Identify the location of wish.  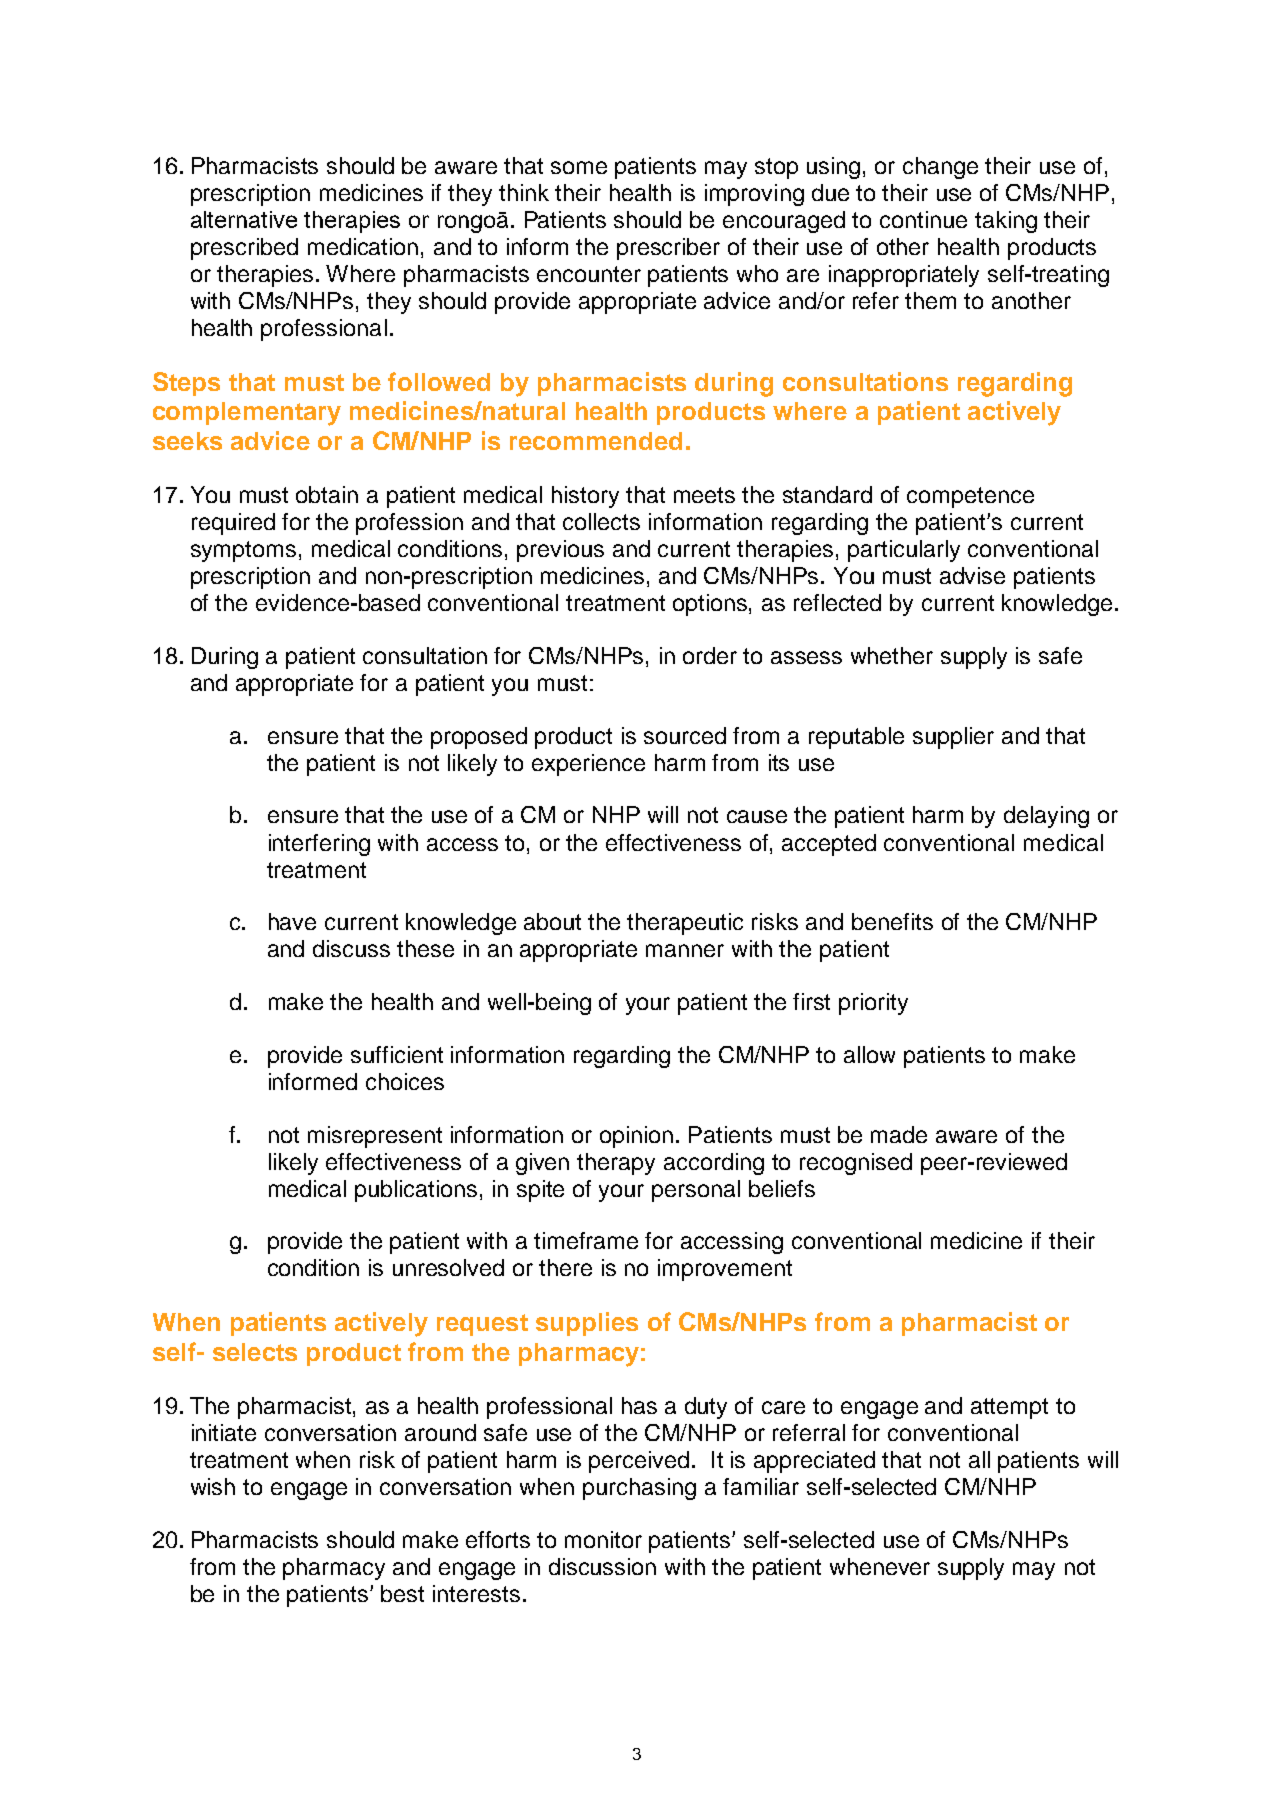
(213, 1486).
